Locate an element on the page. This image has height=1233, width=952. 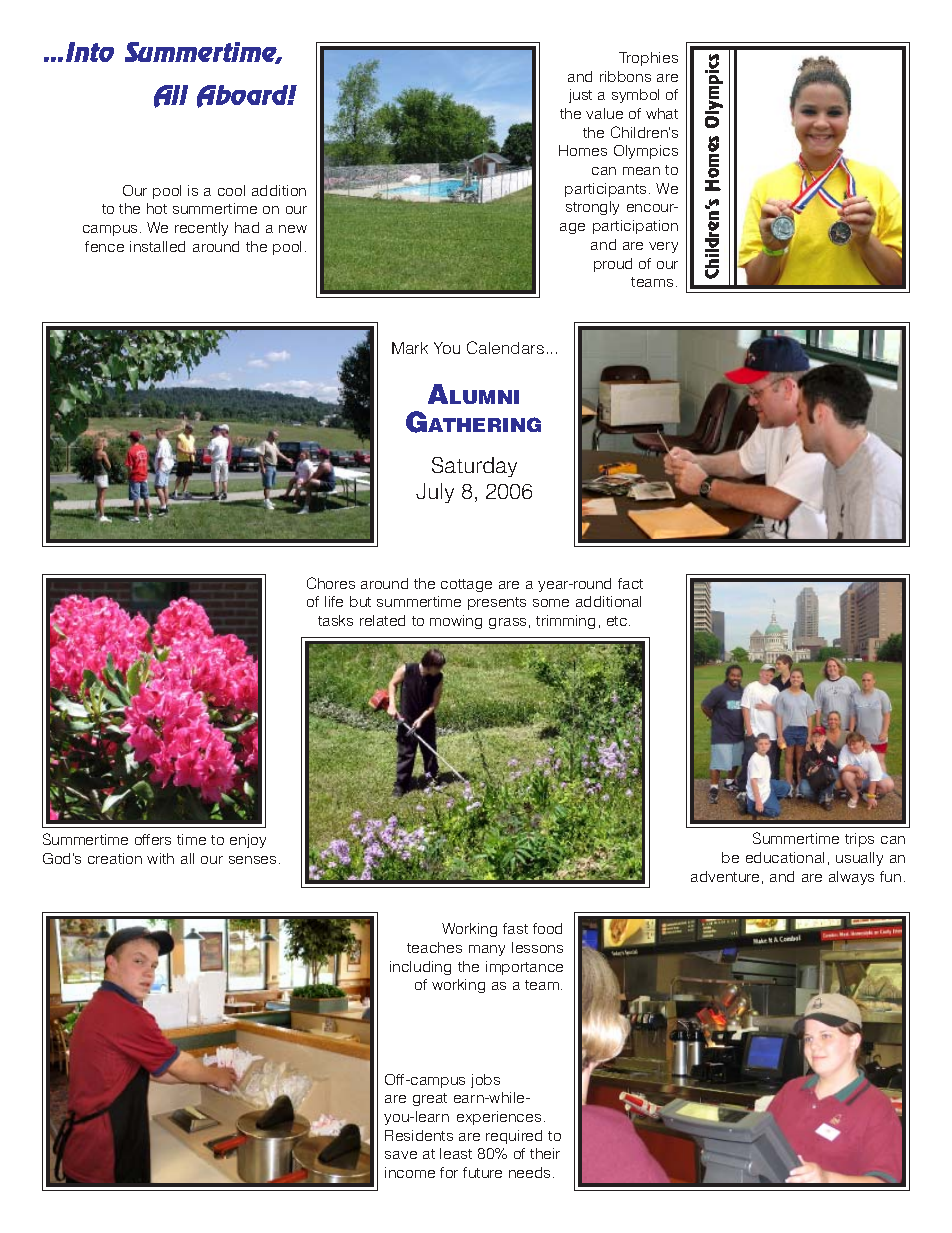
fact is located at coordinates (630, 583).
